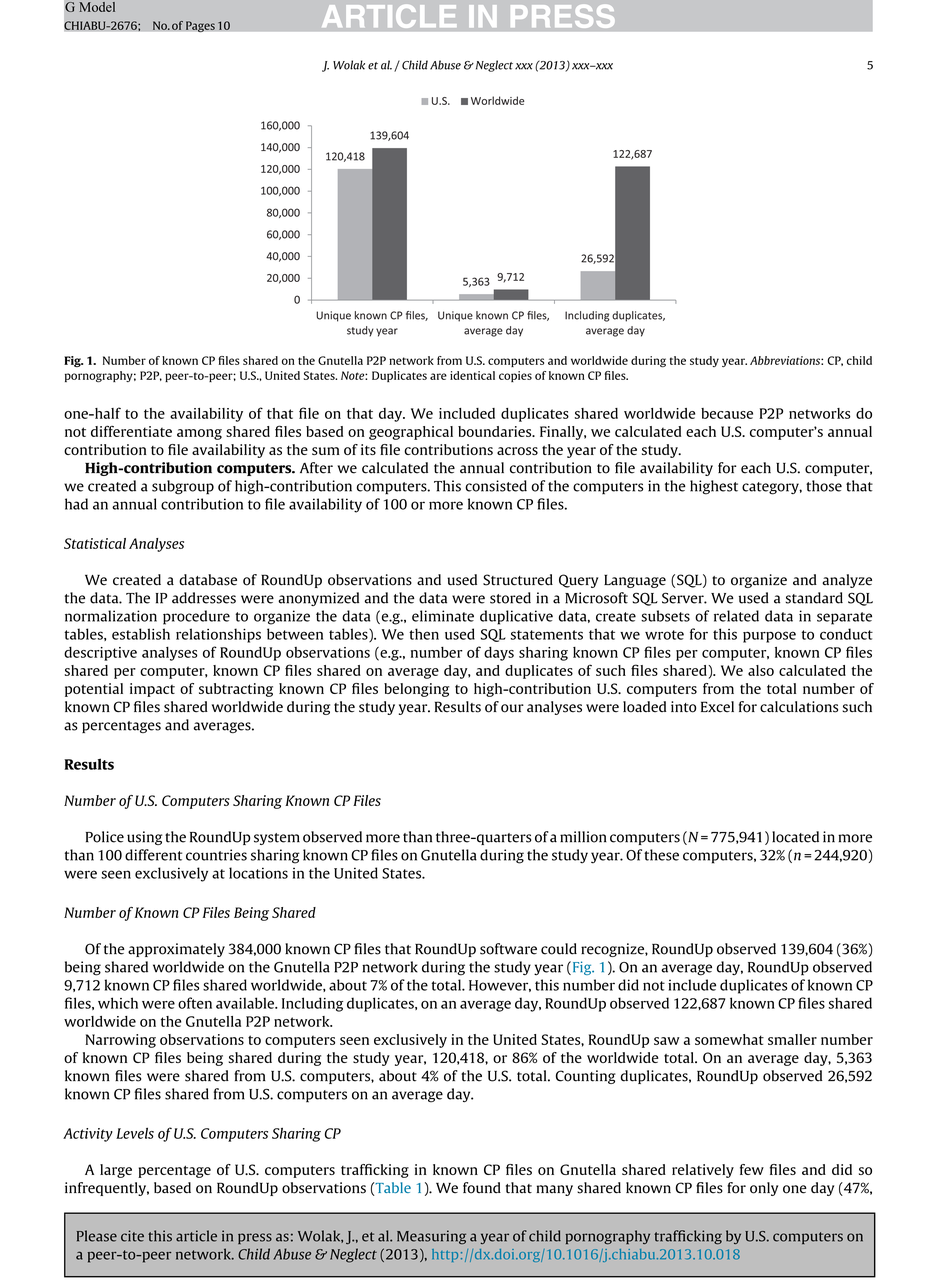 The height and width of the screenshot is (1288, 944). I want to click on cite, so click(132, 1236).
